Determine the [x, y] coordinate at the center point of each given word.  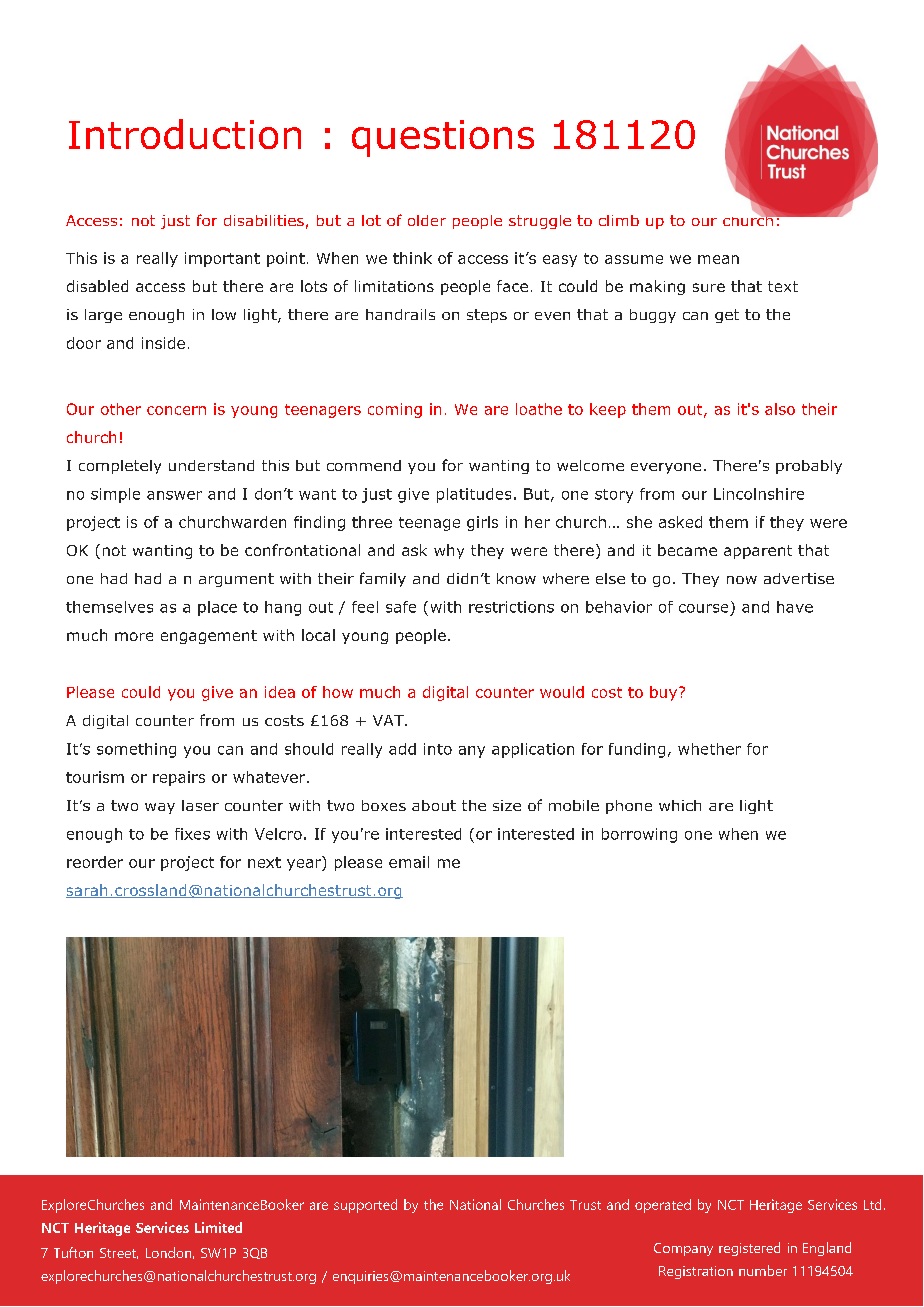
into [438, 749]
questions [443, 138]
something [136, 750]
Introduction [185, 134]
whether [709, 749]
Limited [218, 1227]
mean [718, 259]
